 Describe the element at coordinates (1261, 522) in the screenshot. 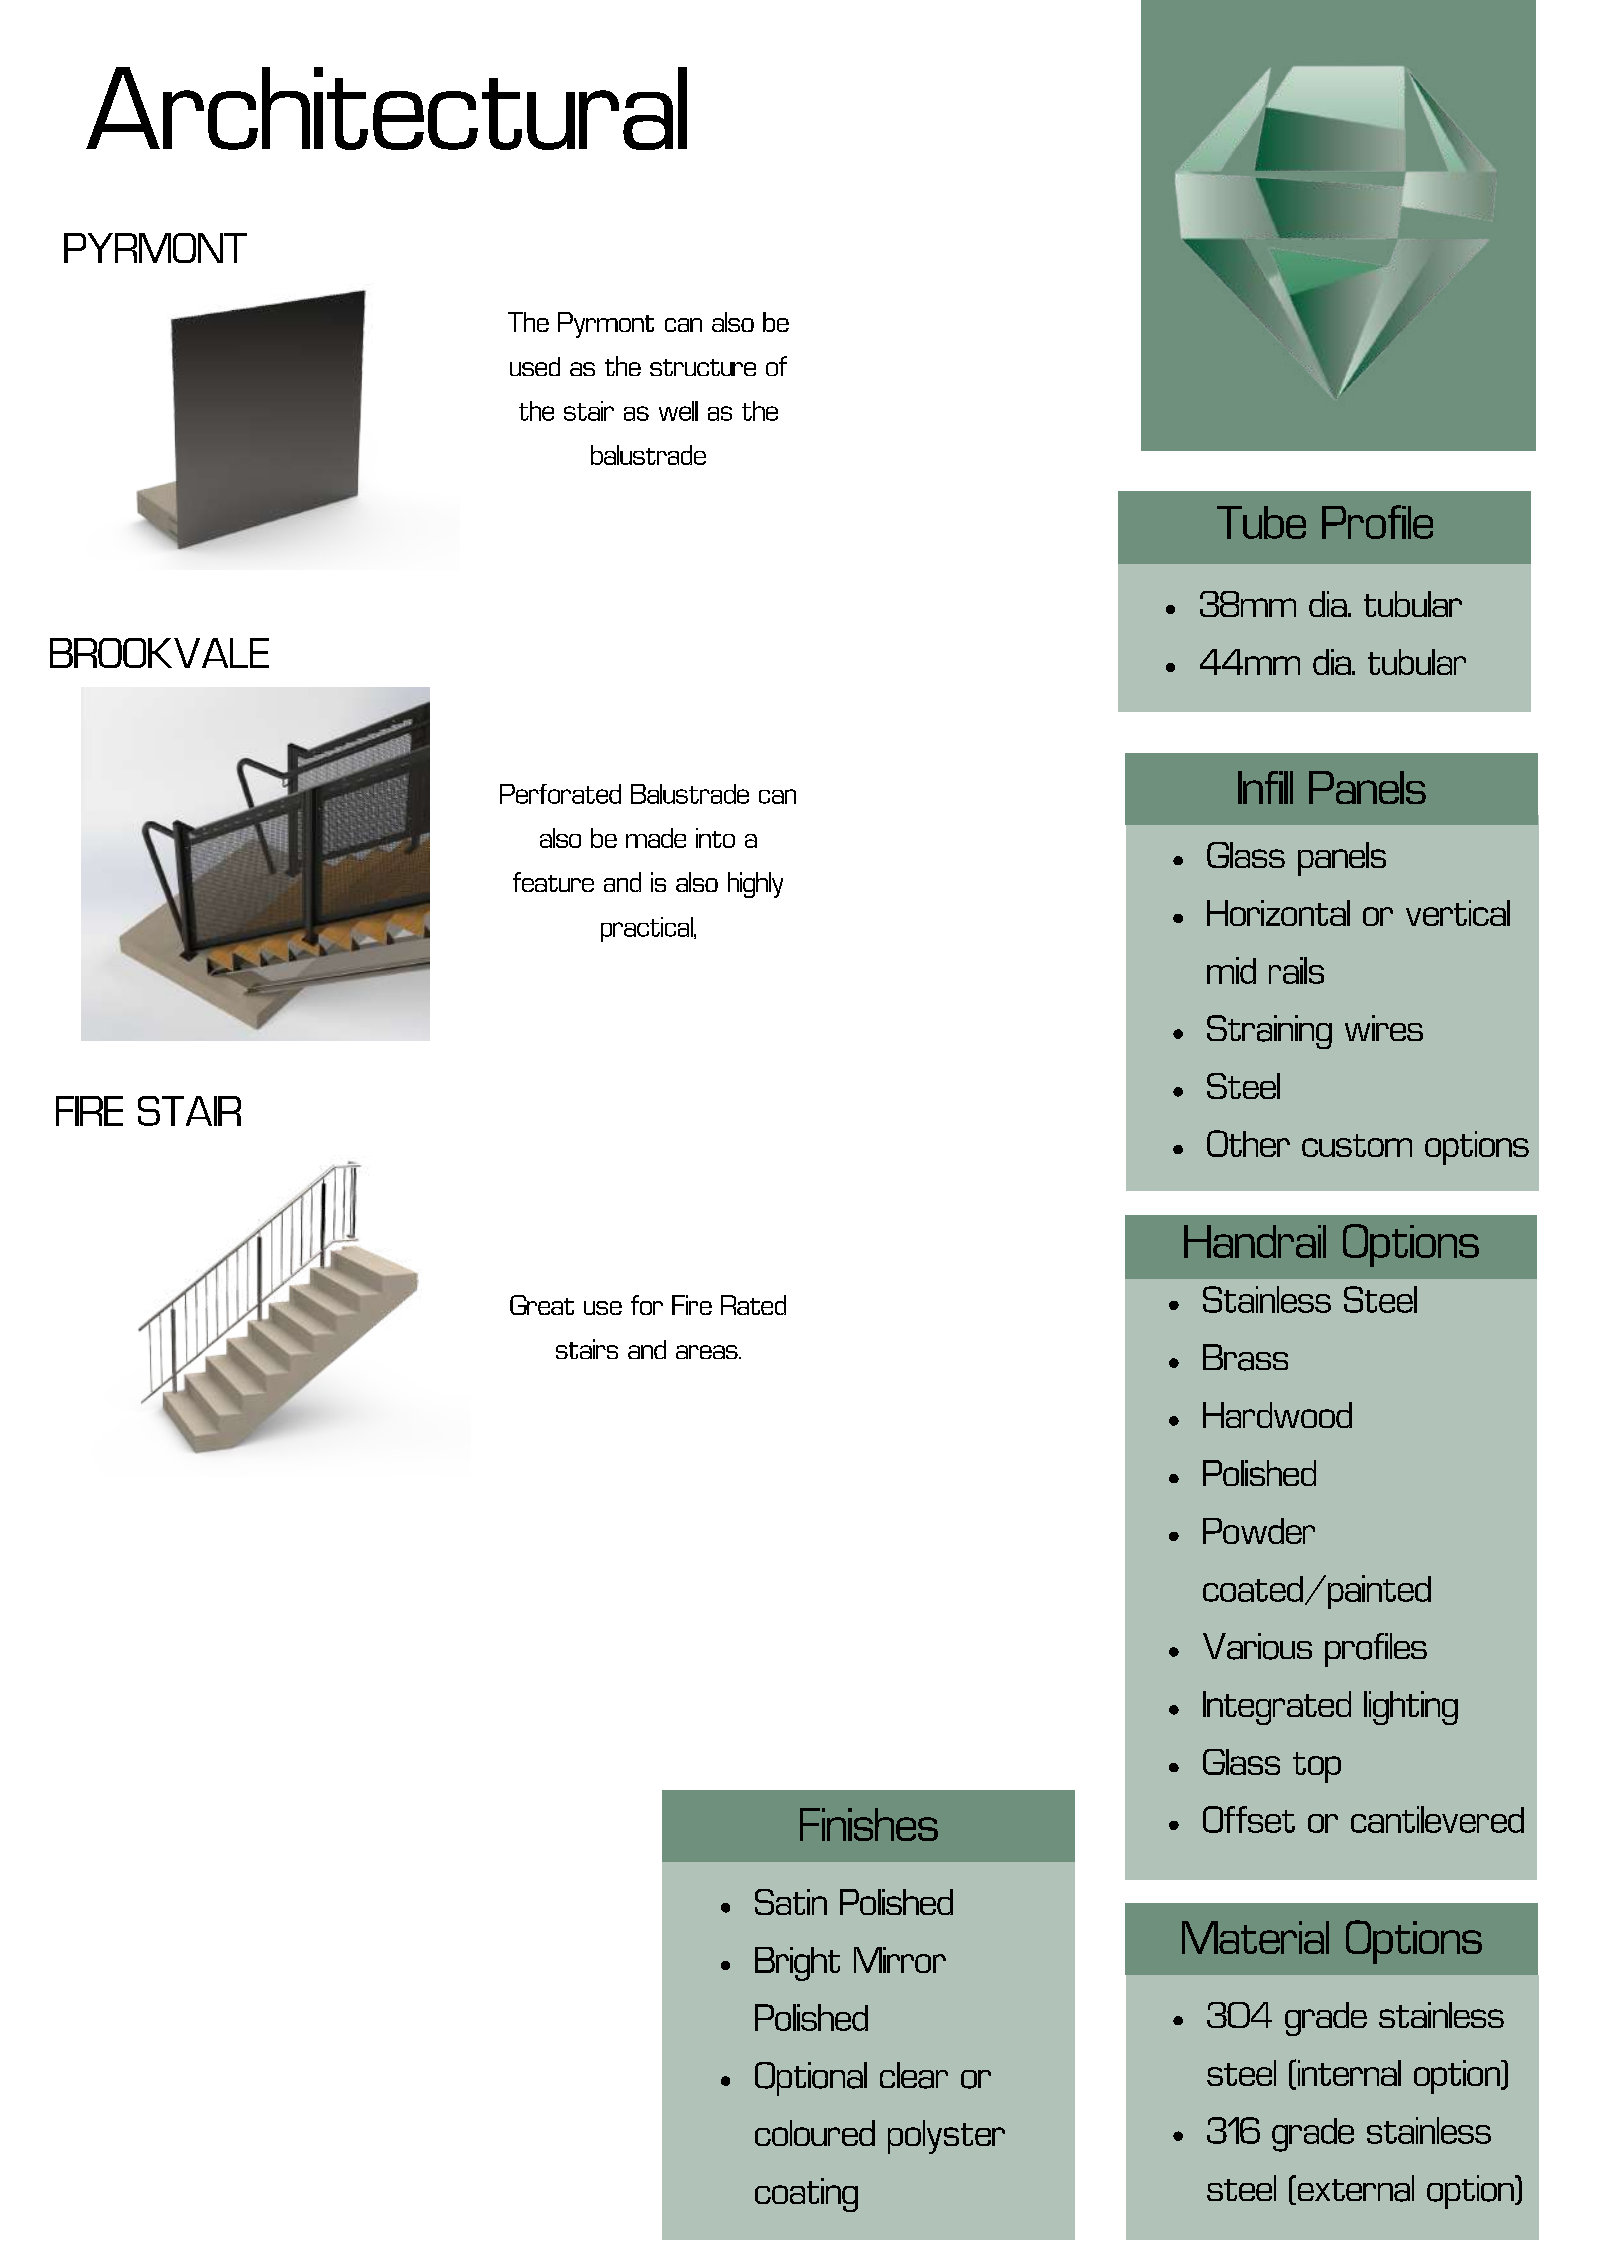

I see `Tube` at that location.
